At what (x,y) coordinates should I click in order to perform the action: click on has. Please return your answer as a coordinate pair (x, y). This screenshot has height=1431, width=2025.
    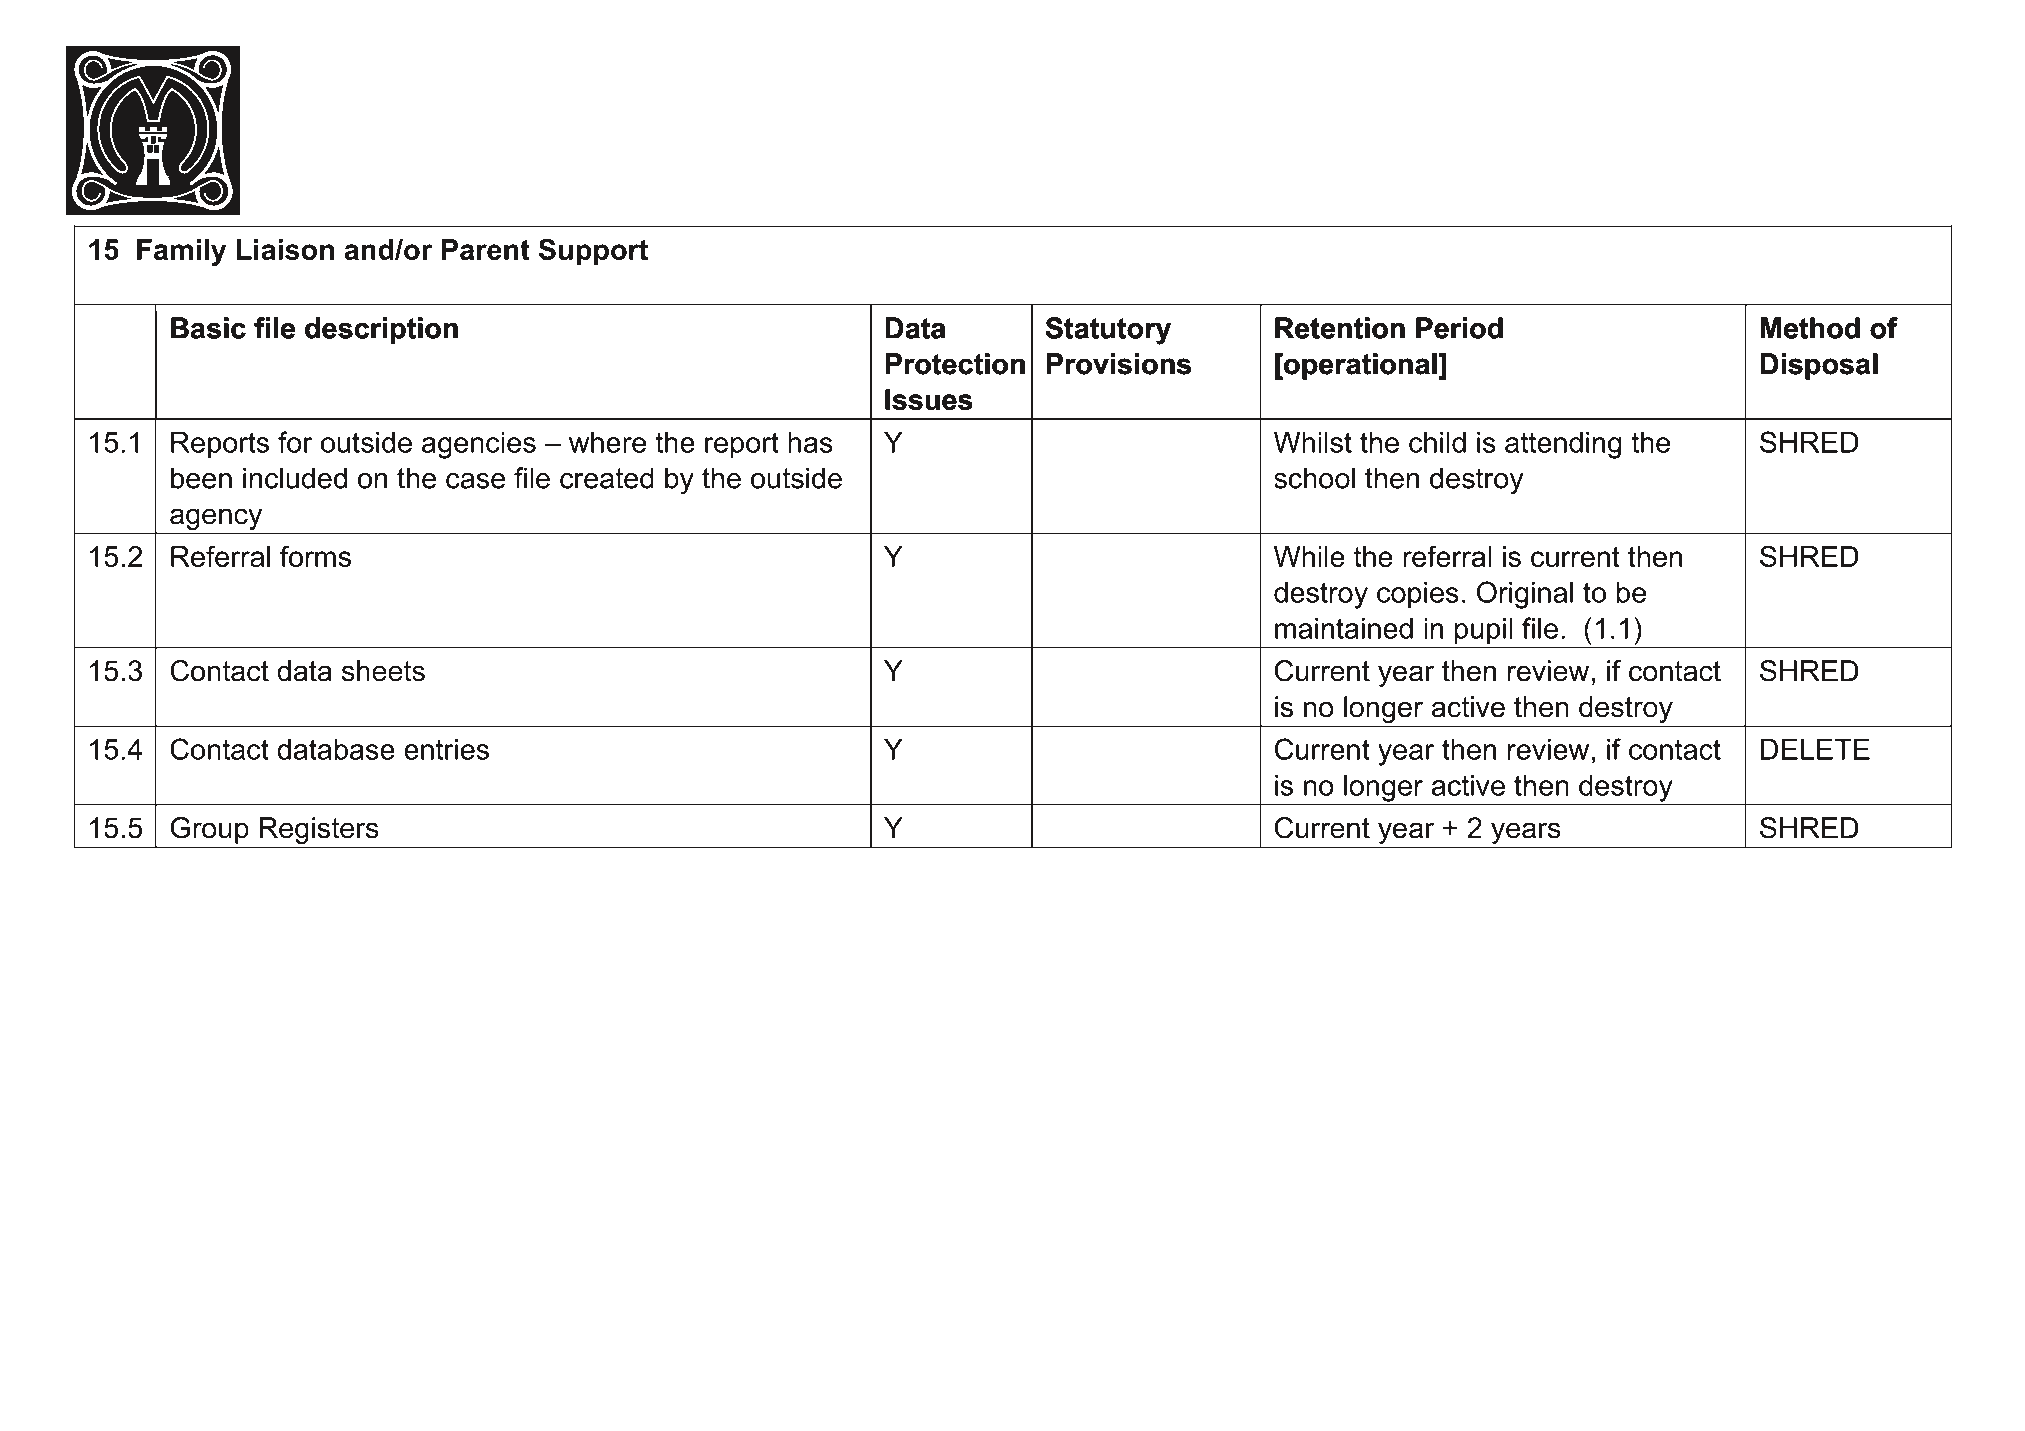
    Looking at the image, I should click on (810, 442).
